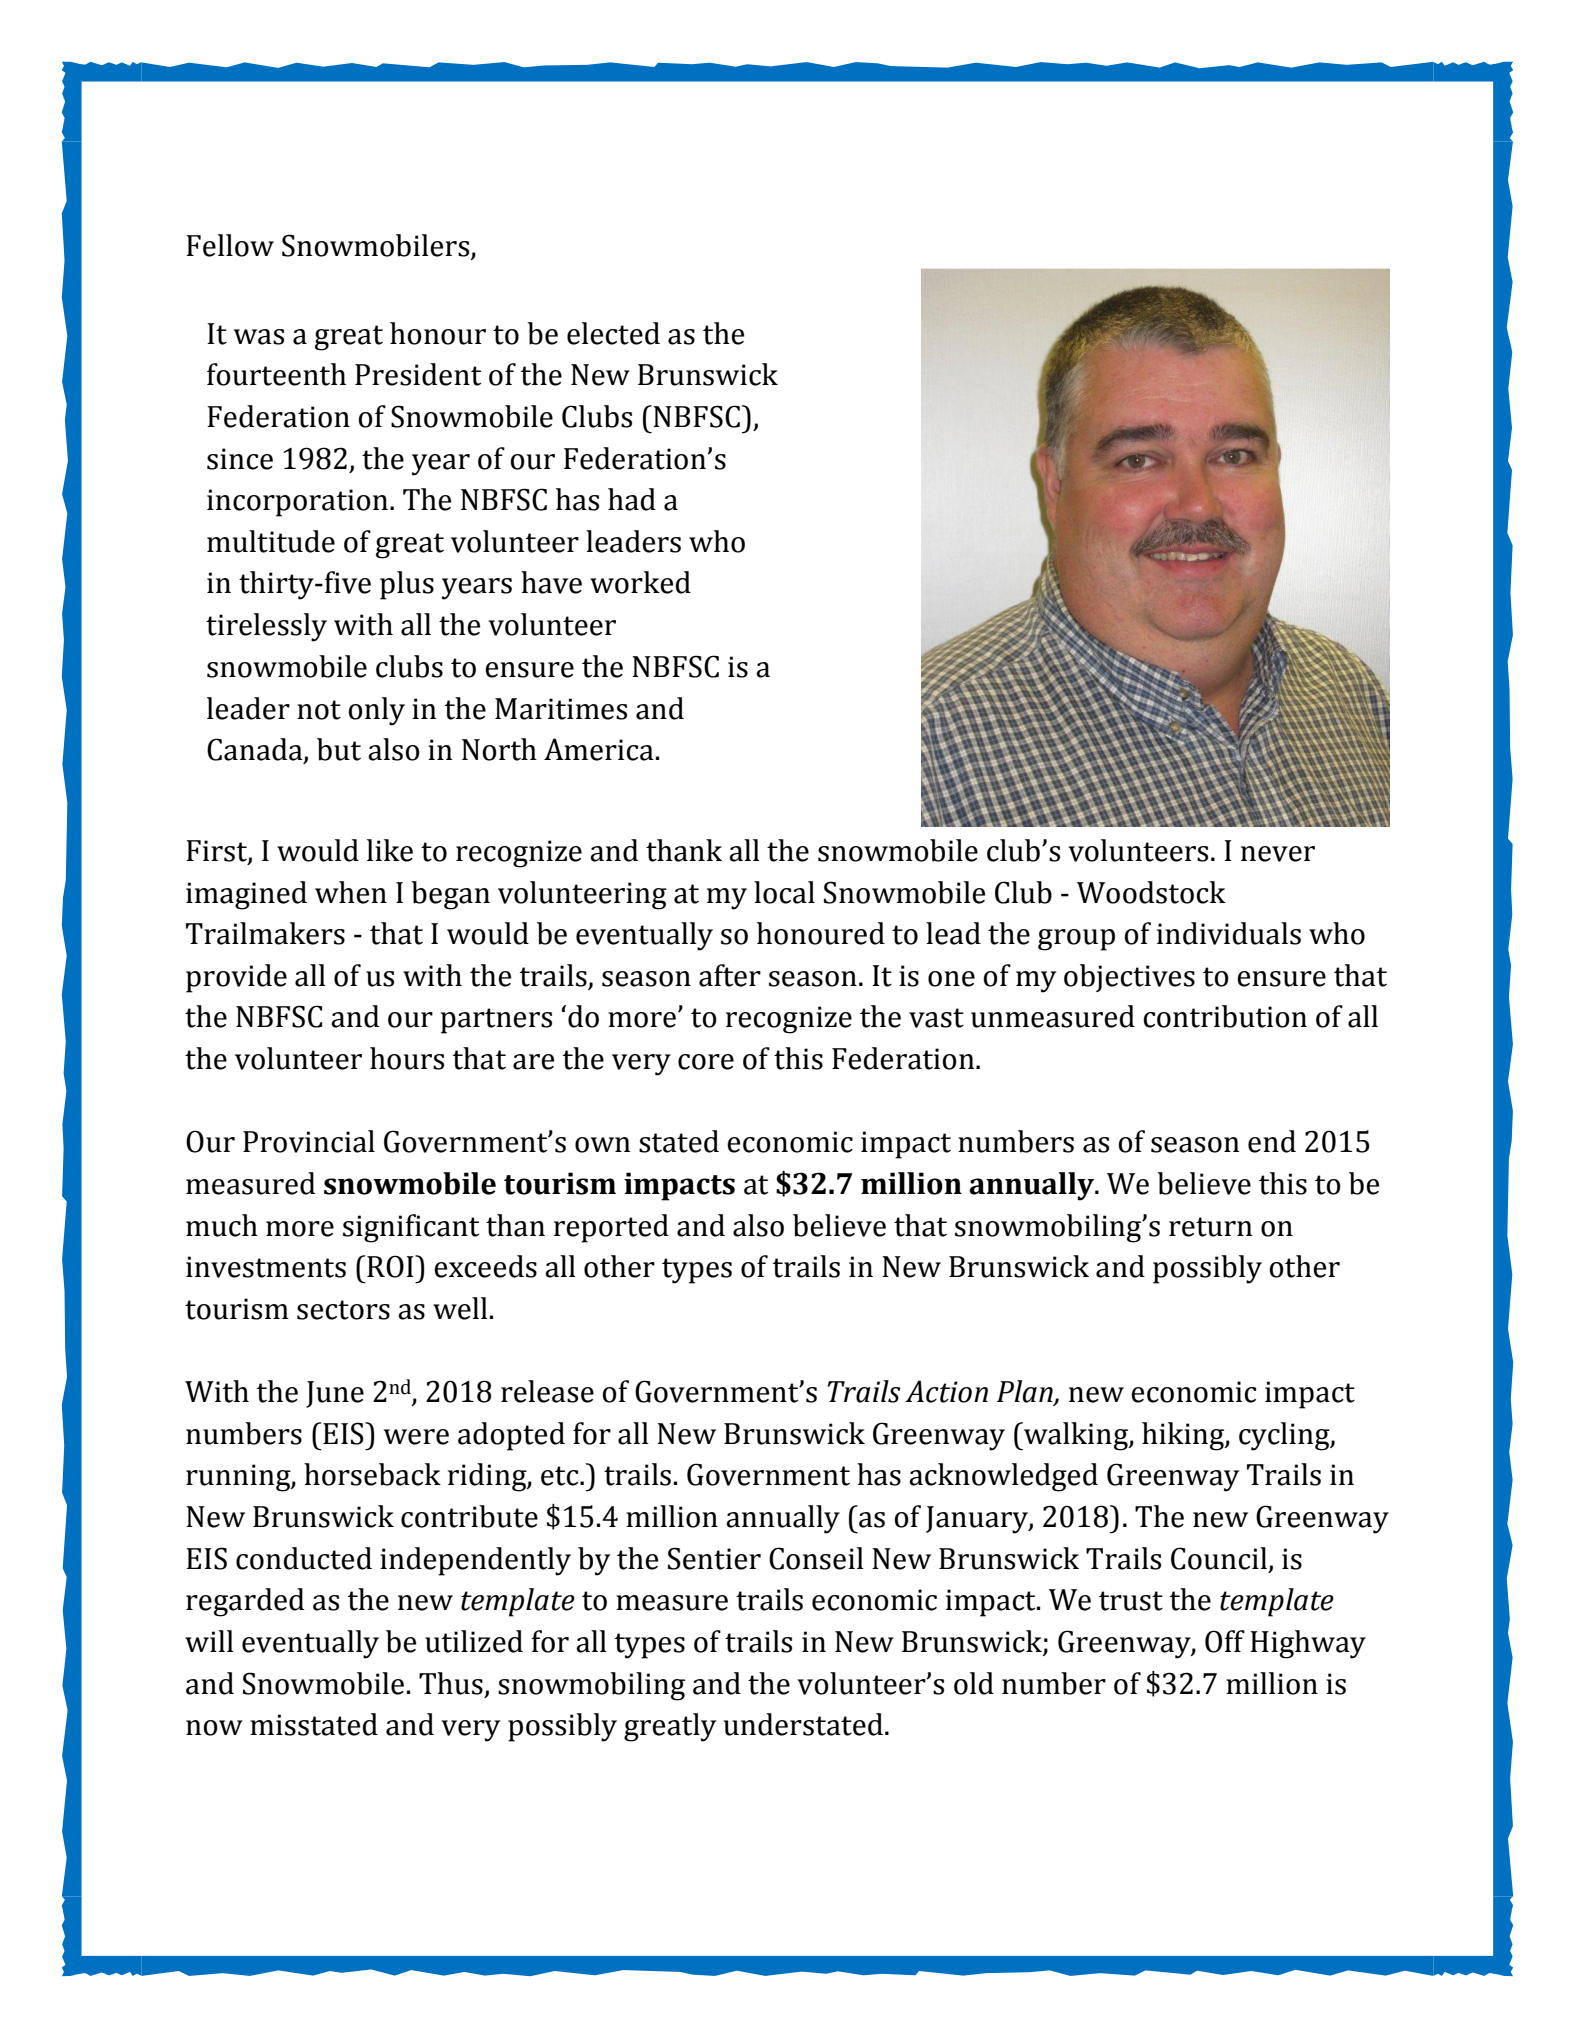 This document has width=1575, height=2038. Describe the element at coordinates (309, 1141) in the document. I see `Provincial` at that location.
